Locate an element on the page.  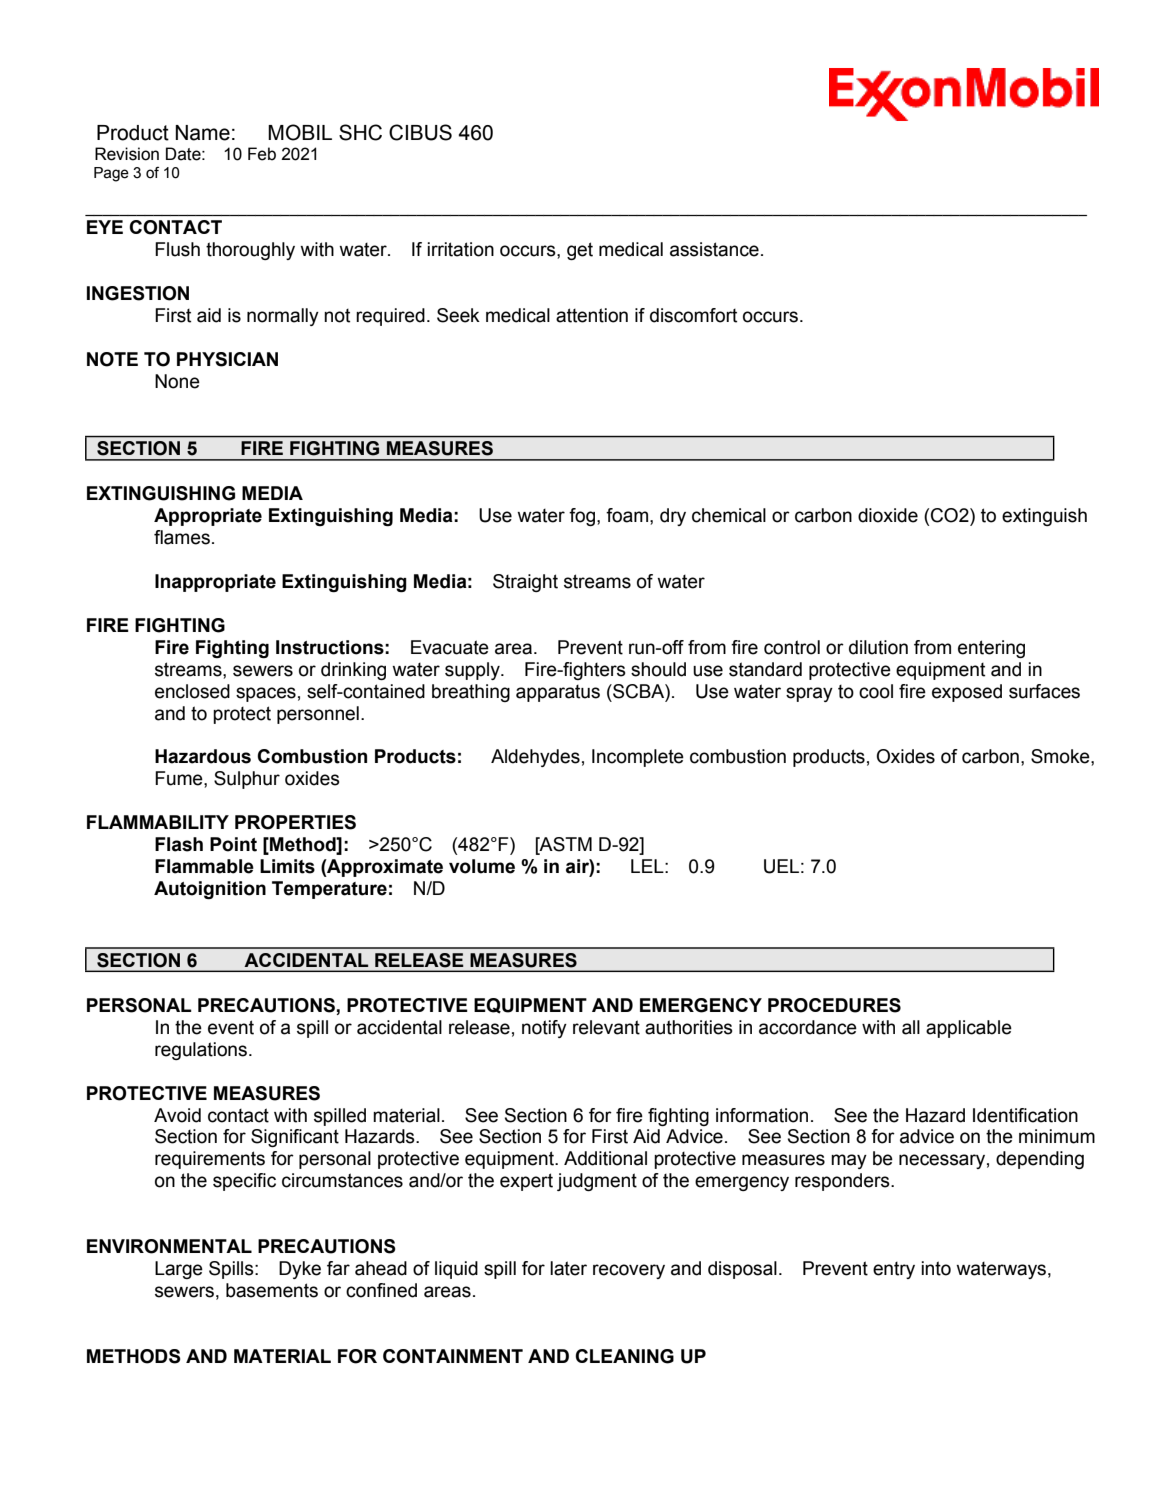
Feb is located at coordinates (262, 154).
